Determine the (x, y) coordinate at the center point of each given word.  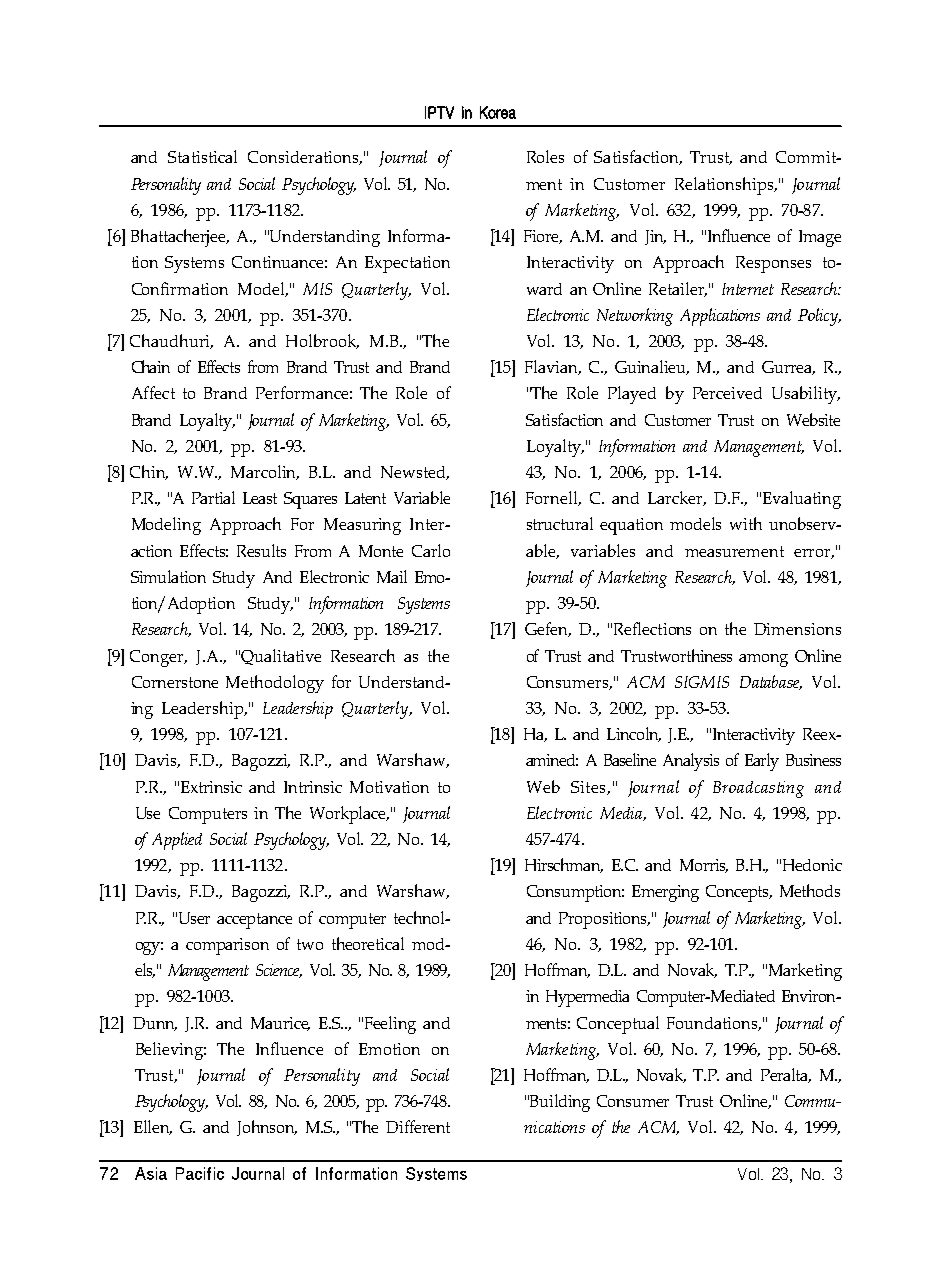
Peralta (786, 1075)
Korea (498, 112)
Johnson (267, 1128)
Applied (177, 841)
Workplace (349, 815)
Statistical (202, 156)
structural (560, 523)
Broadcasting (758, 789)
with (746, 523)
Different (418, 1126)
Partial (213, 497)
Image (820, 238)
